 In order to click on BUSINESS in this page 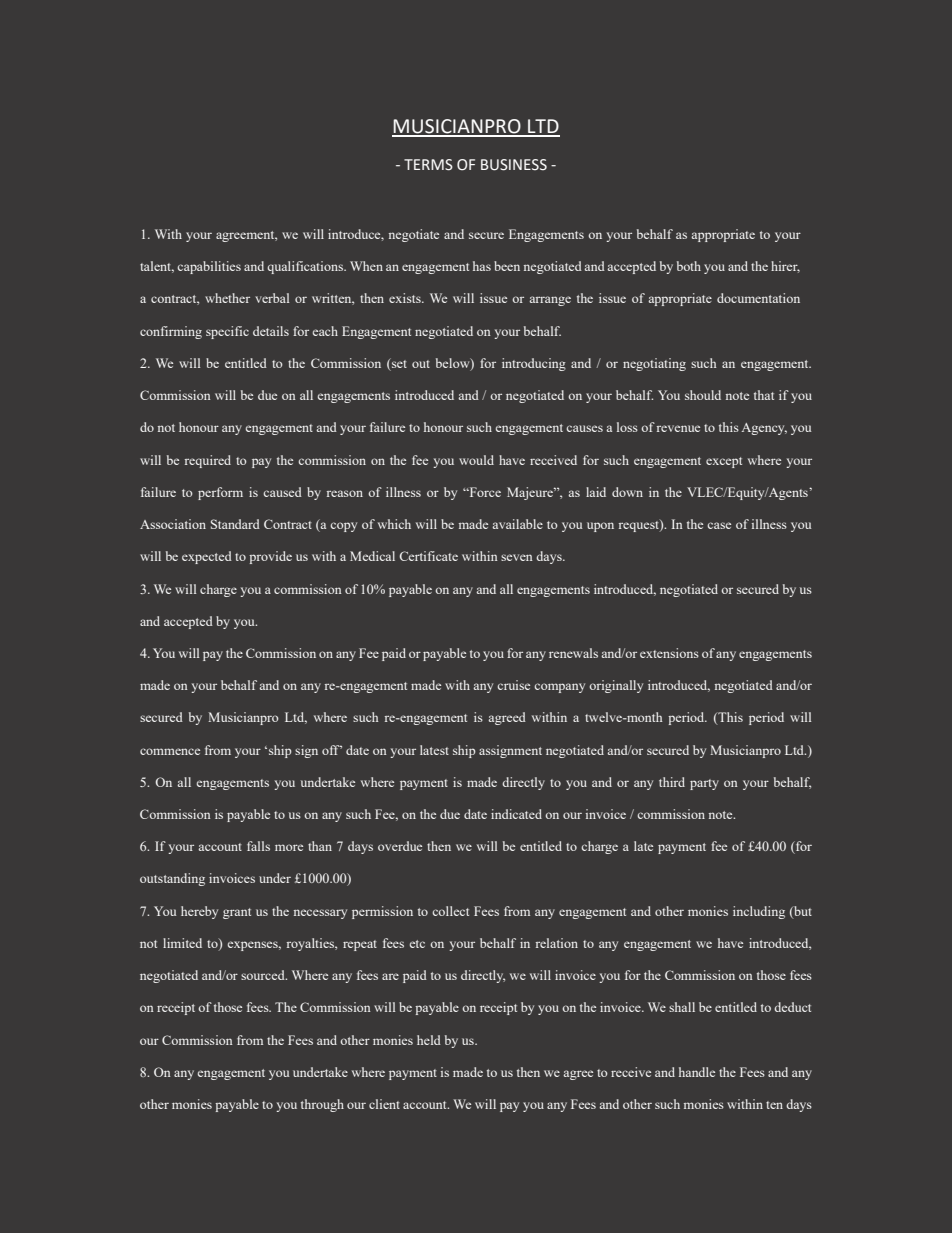, I will do `click(514, 165)`.
